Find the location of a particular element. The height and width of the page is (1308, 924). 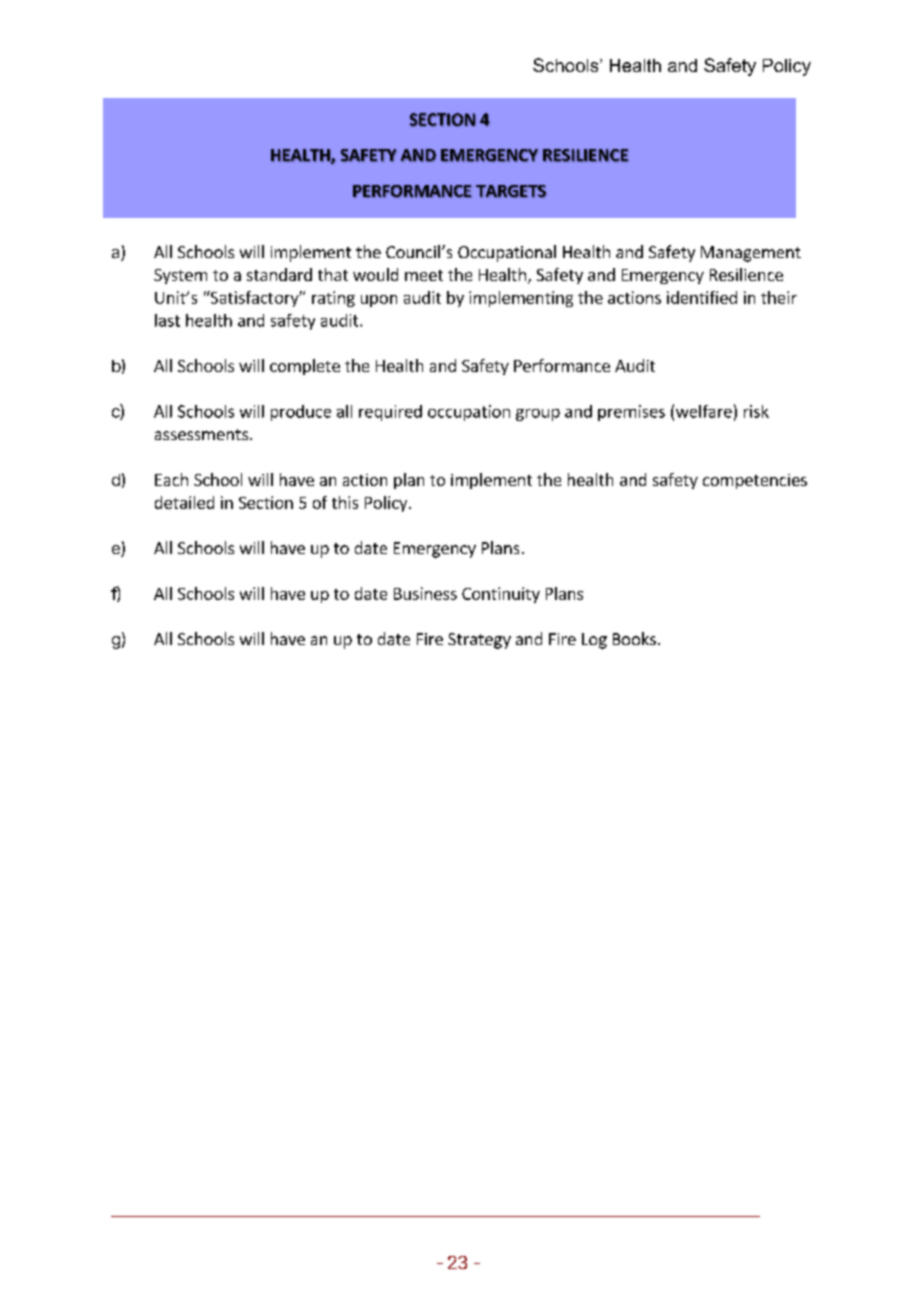

Management is located at coordinates (751, 254).
